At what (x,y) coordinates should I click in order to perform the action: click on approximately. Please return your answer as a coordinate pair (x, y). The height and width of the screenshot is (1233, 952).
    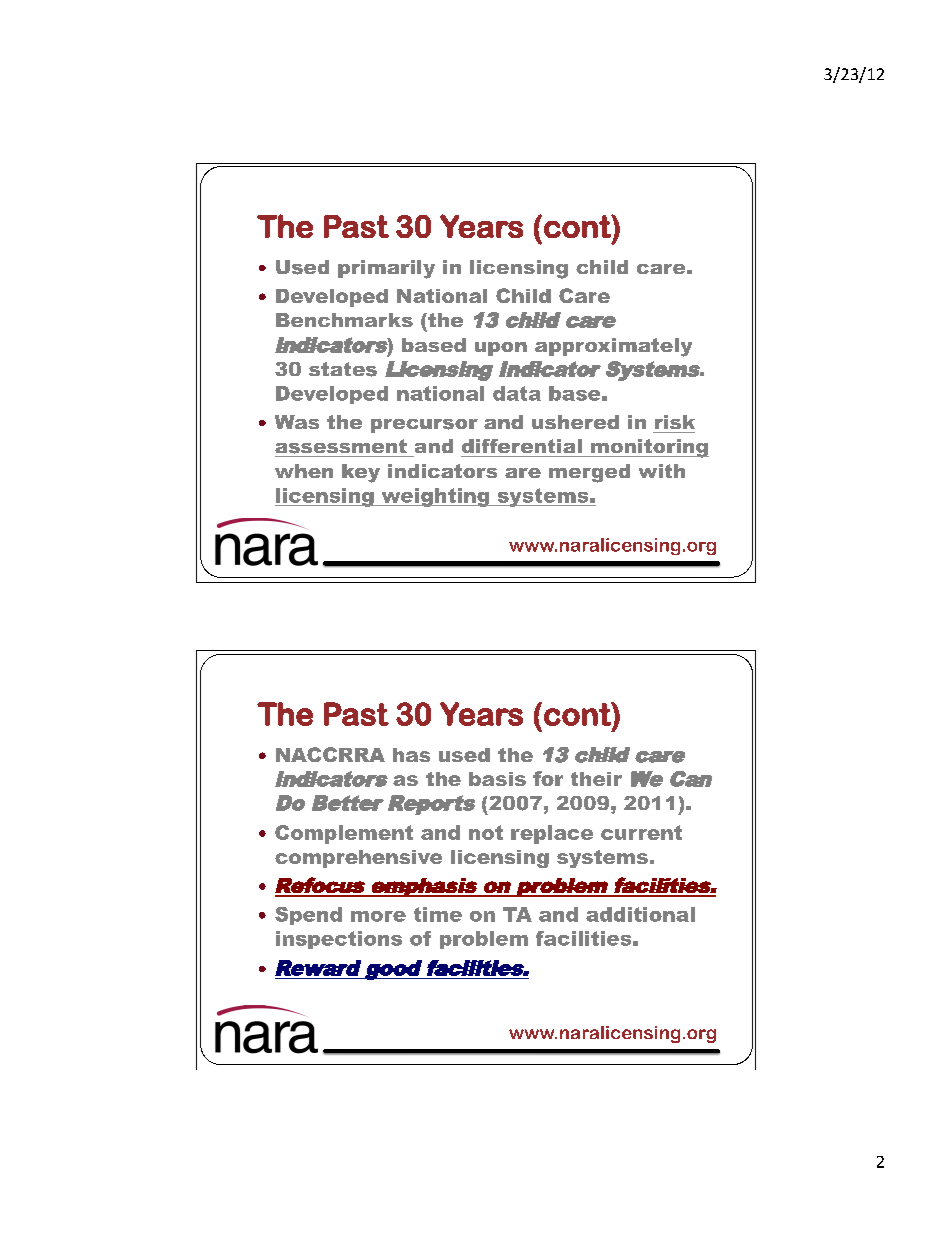
    Looking at the image, I should click on (613, 347).
